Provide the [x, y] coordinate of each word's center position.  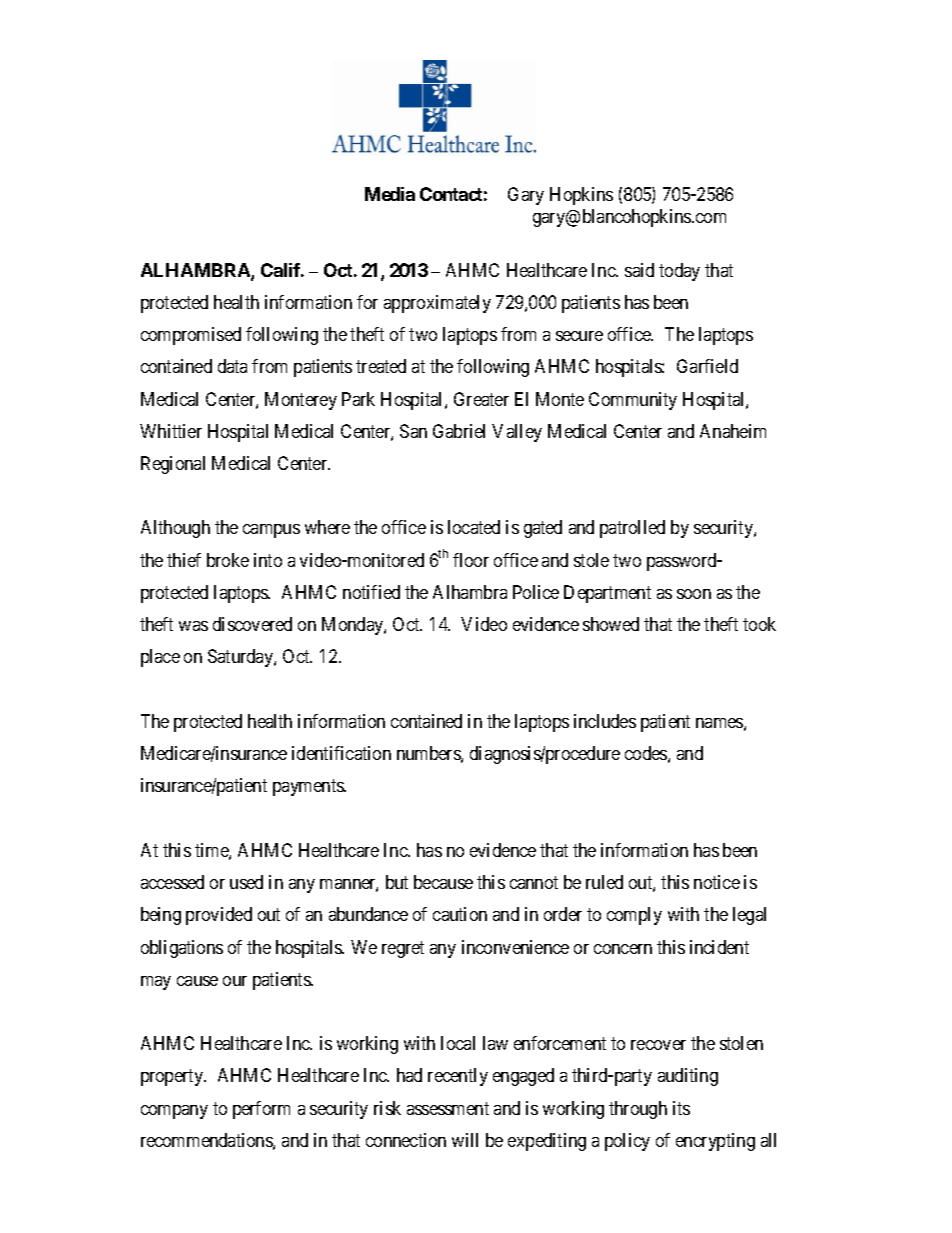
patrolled [632, 529]
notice [717, 882]
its [681, 1108]
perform [261, 1110]
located [474, 527]
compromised [191, 336]
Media [390, 194]
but [397, 882]
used [246, 882]
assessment [448, 1108]
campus [271, 531]
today [679, 272]
